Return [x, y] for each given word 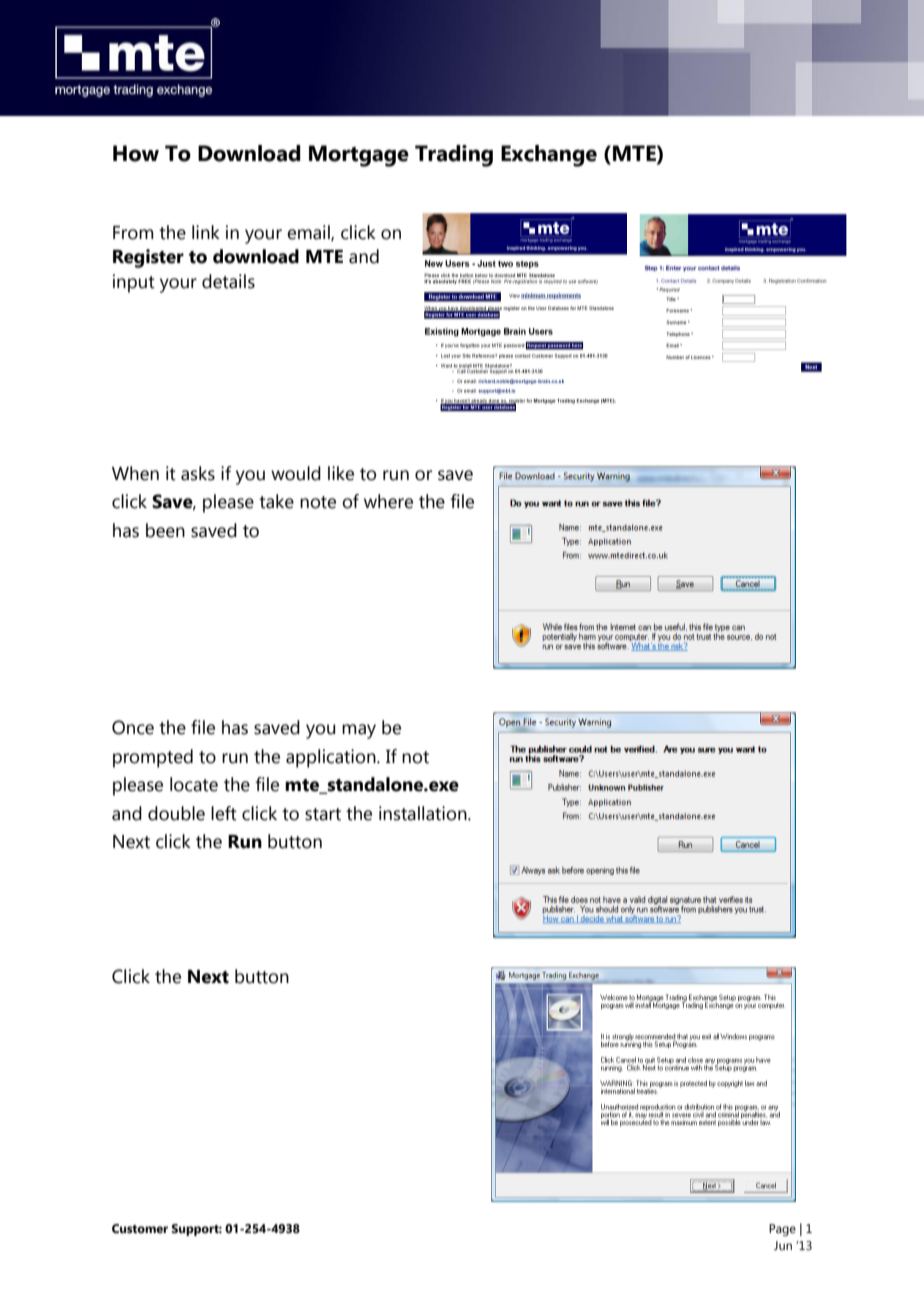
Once [133, 727]
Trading [454, 156]
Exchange [549, 156]
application [332, 758]
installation [424, 813]
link [206, 232]
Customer [140, 1229]
